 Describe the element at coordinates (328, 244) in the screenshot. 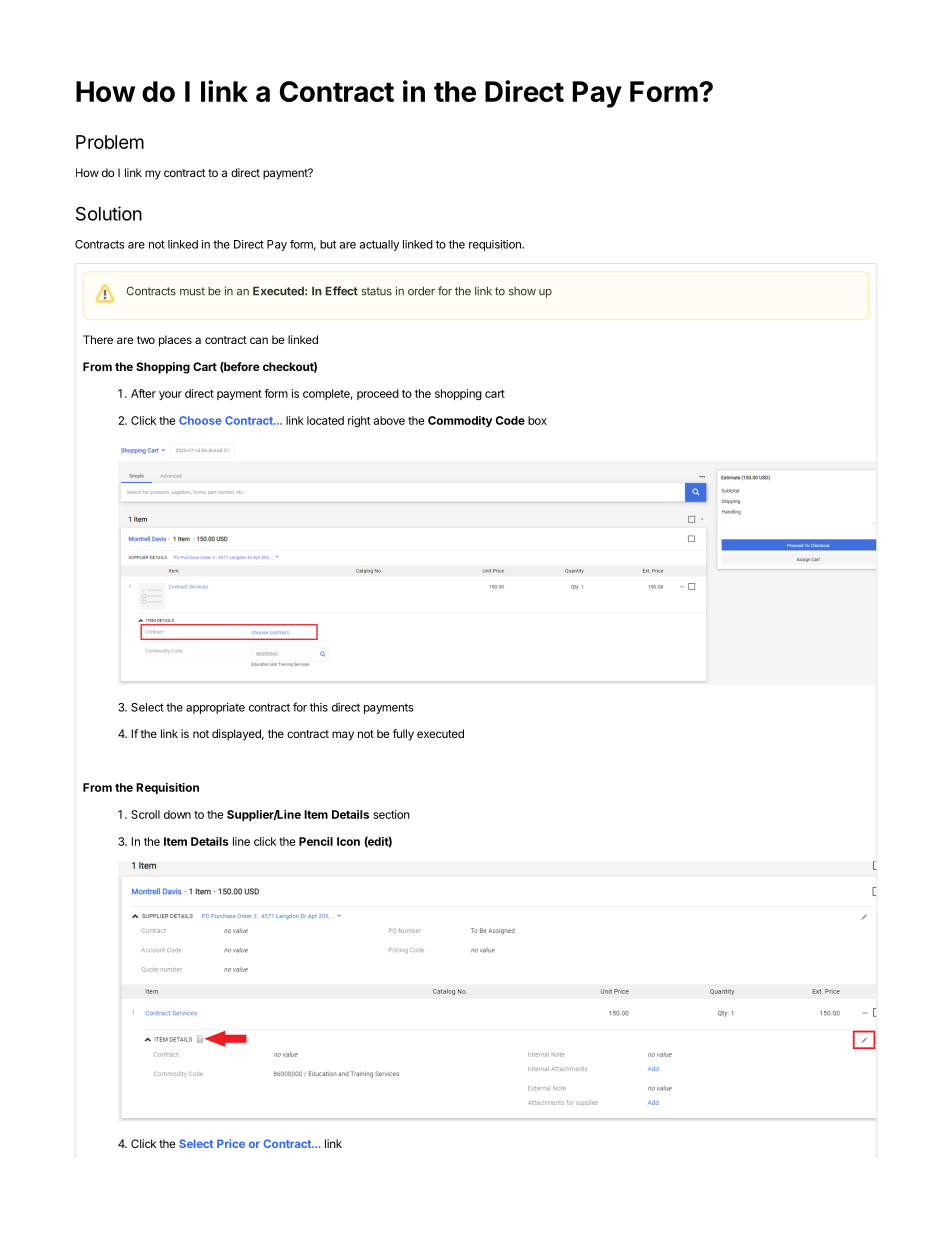

I see `but` at that location.
